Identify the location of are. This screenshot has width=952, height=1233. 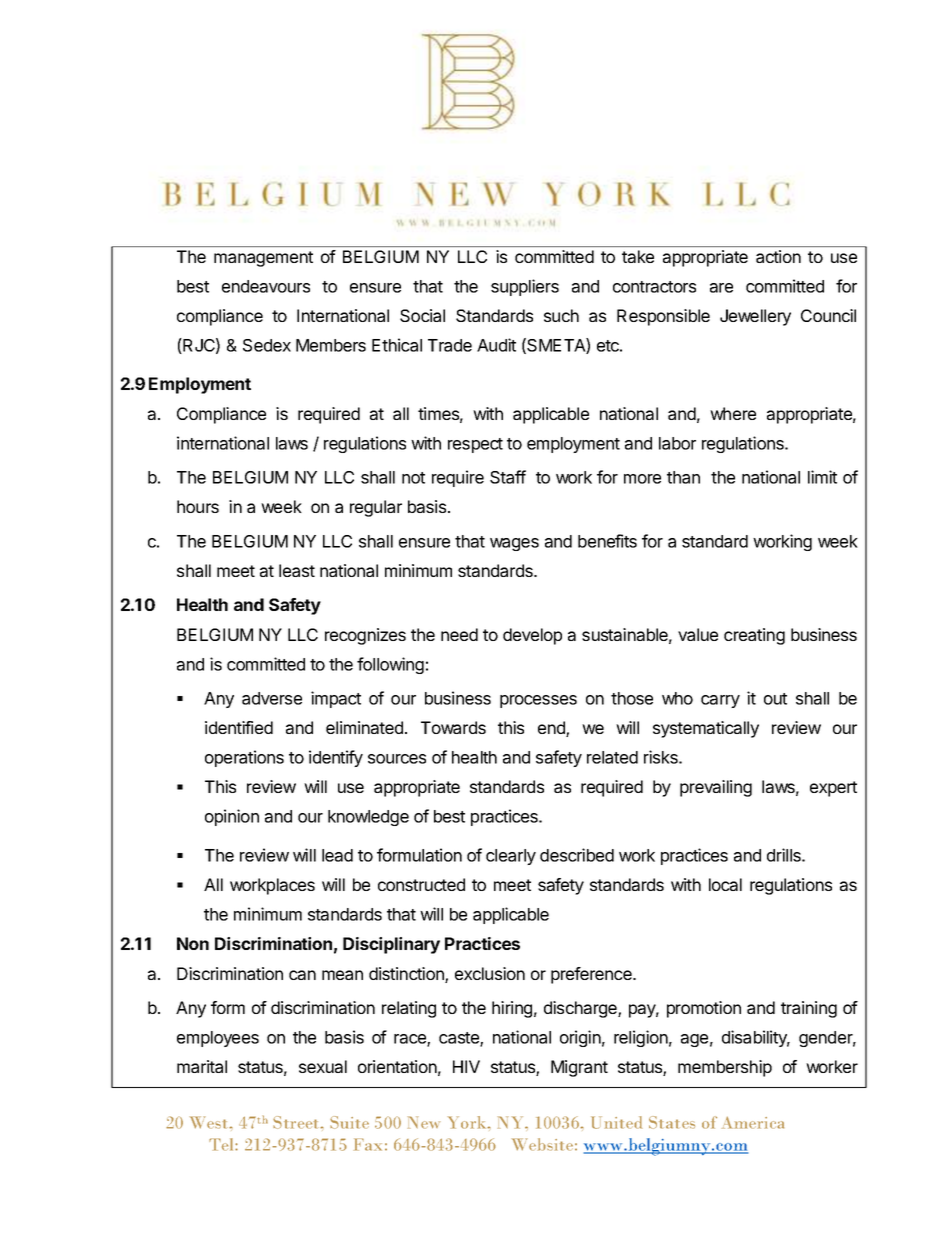
(721, 288).
